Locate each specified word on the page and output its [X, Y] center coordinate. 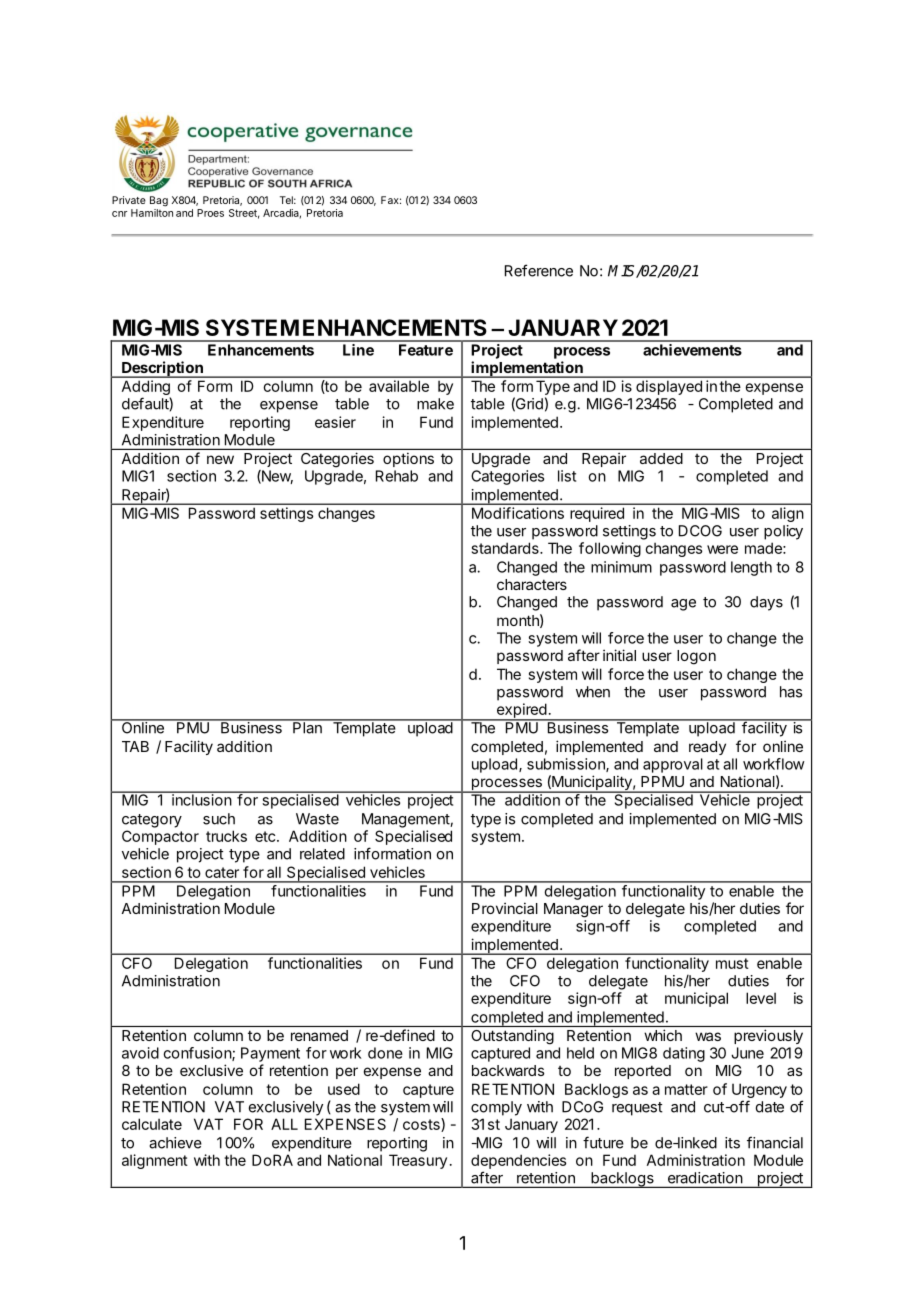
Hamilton [152, 213]
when [593, 692]
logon [696, 657]
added [661, 458]
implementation [527, 369]
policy [783, 532]
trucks [226, 836]
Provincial [505, 908]
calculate [152, 1124]
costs [422, 1125]
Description [162, 369]
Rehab [397, 476]
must [732, 963]
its [732, 1143]
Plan [307, 727]
